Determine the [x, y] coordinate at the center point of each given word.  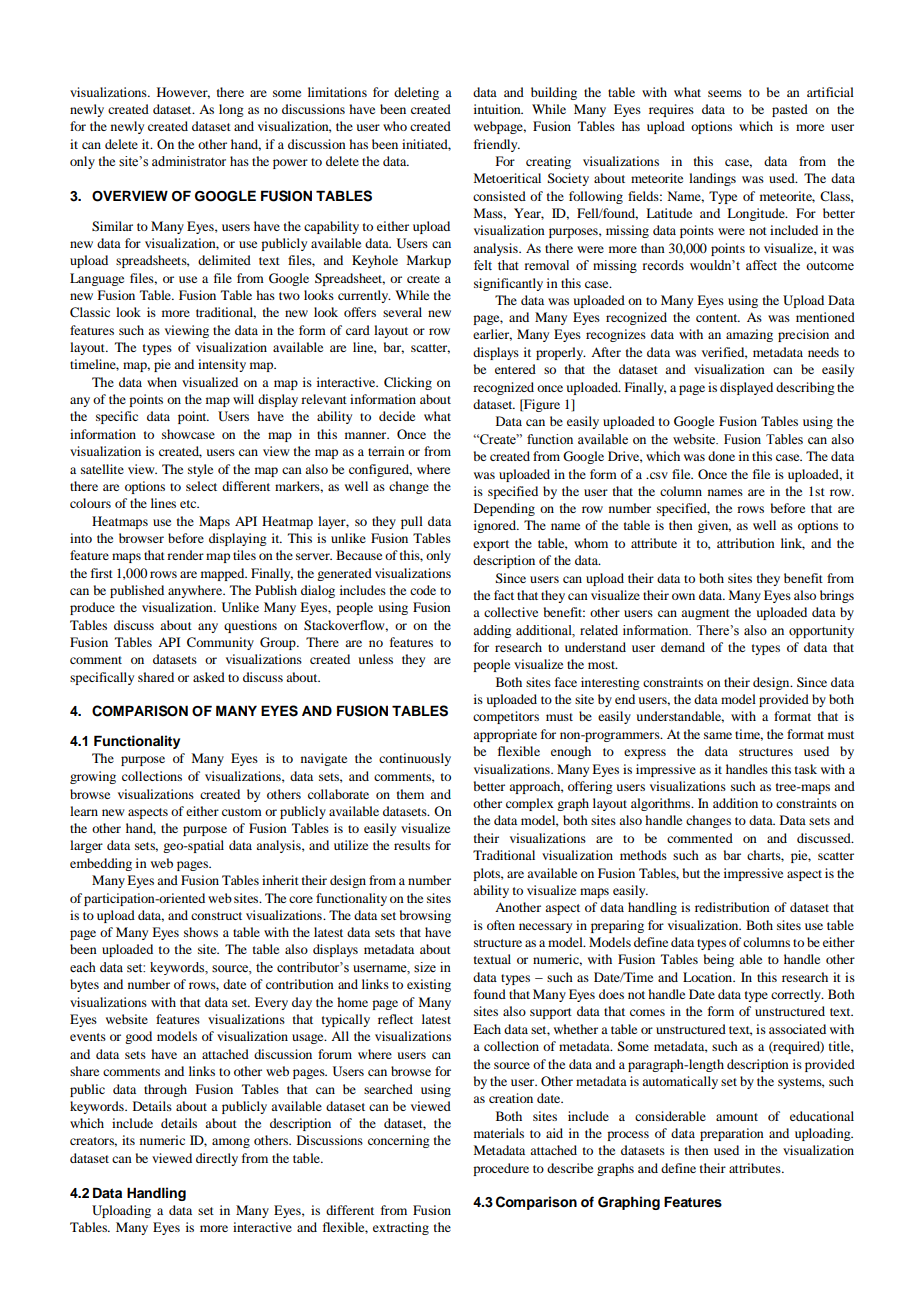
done [721, 456]
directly [217, 1159]
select [201, 486]
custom [242, 812]
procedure [501, 1169]
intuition [498, 109]
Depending [504, 509]
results [412, 845]
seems [725, 93]
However [183, 93]
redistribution [732, 907]
